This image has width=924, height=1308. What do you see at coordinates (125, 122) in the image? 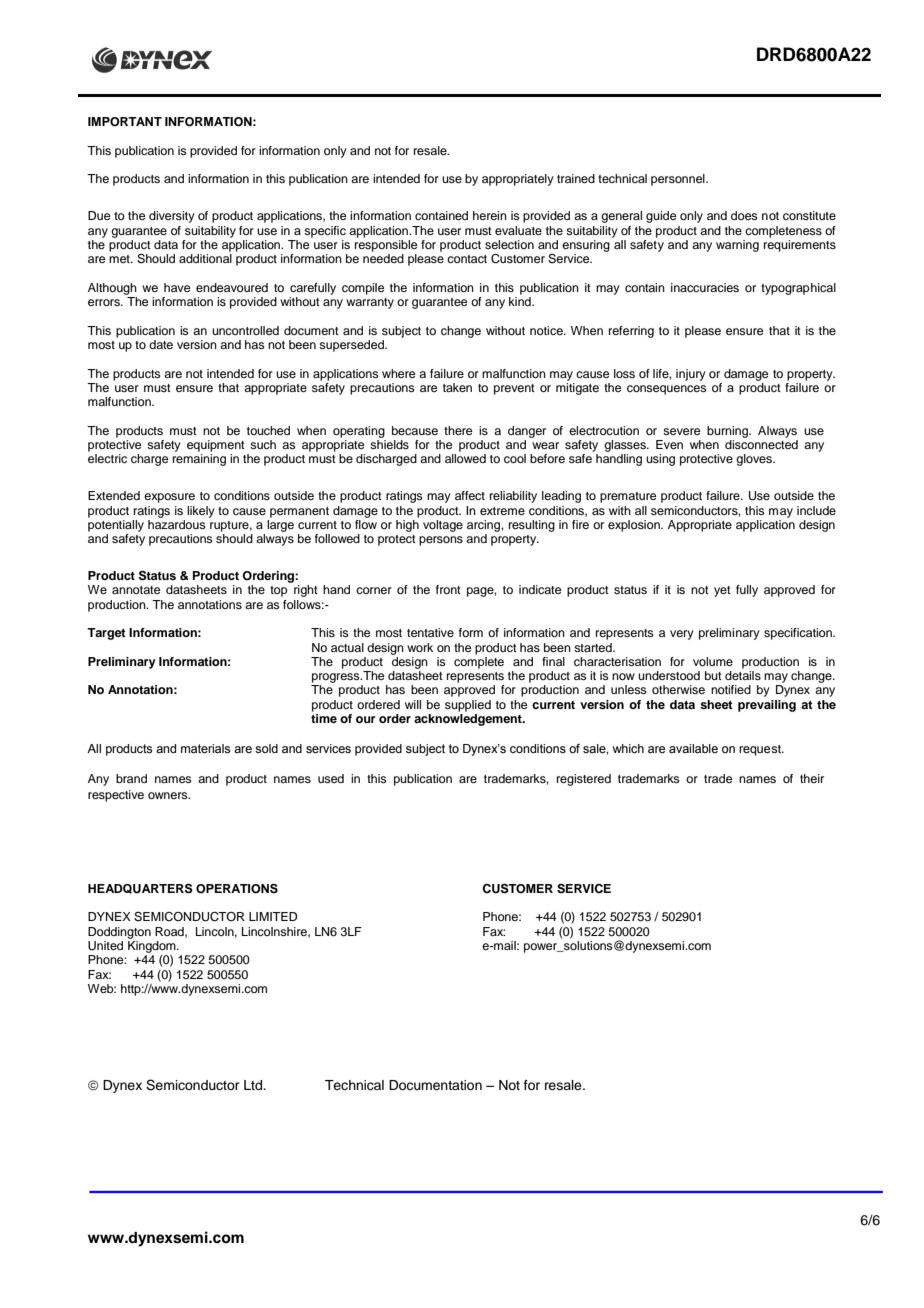
I see `IMPORTANT` at bounding box center [125, 122].
